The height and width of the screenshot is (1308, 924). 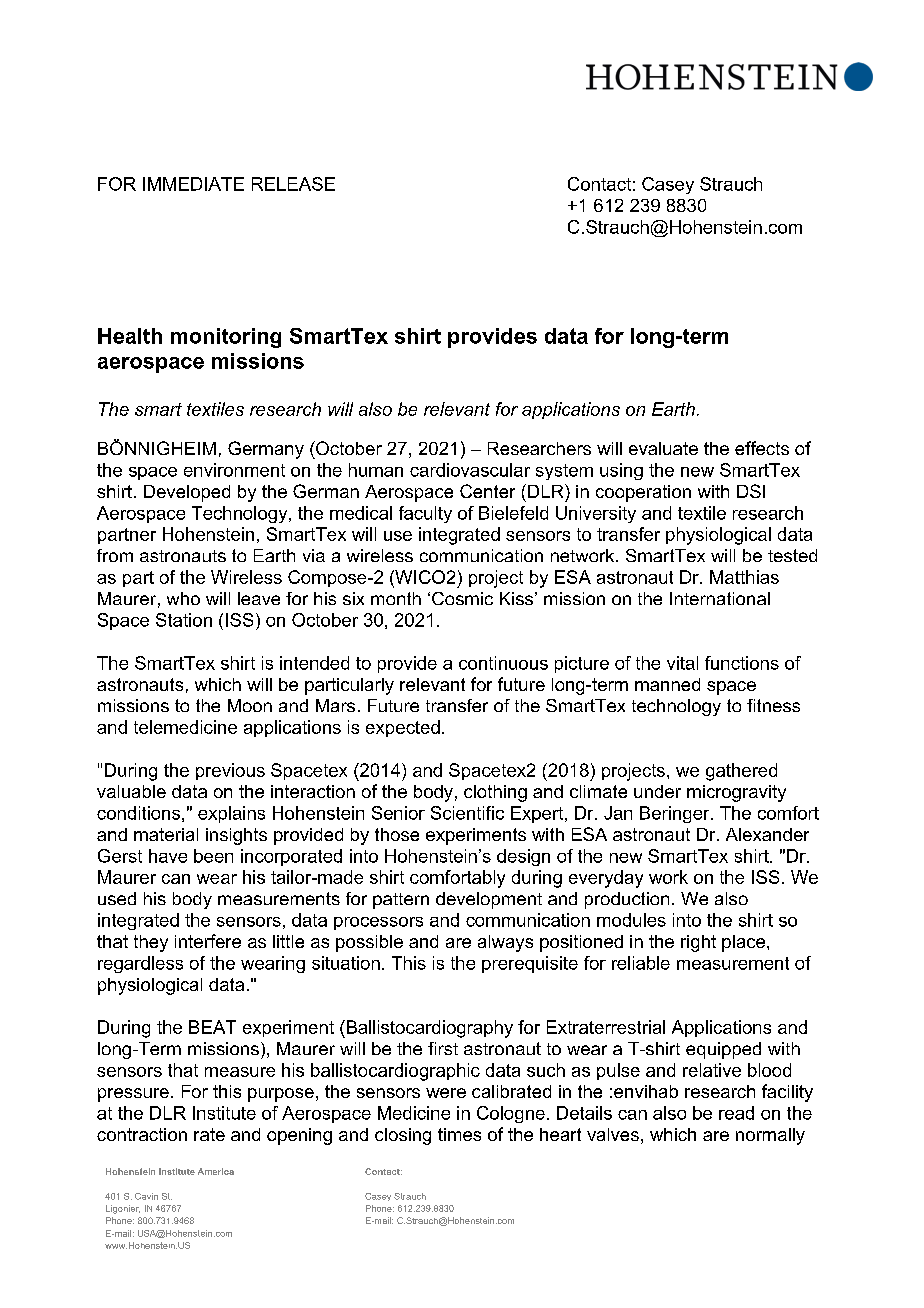 What do you see at coordinates (503, 663) in the screenshot?
I see `continuous` at bounding box center [503, 663].
